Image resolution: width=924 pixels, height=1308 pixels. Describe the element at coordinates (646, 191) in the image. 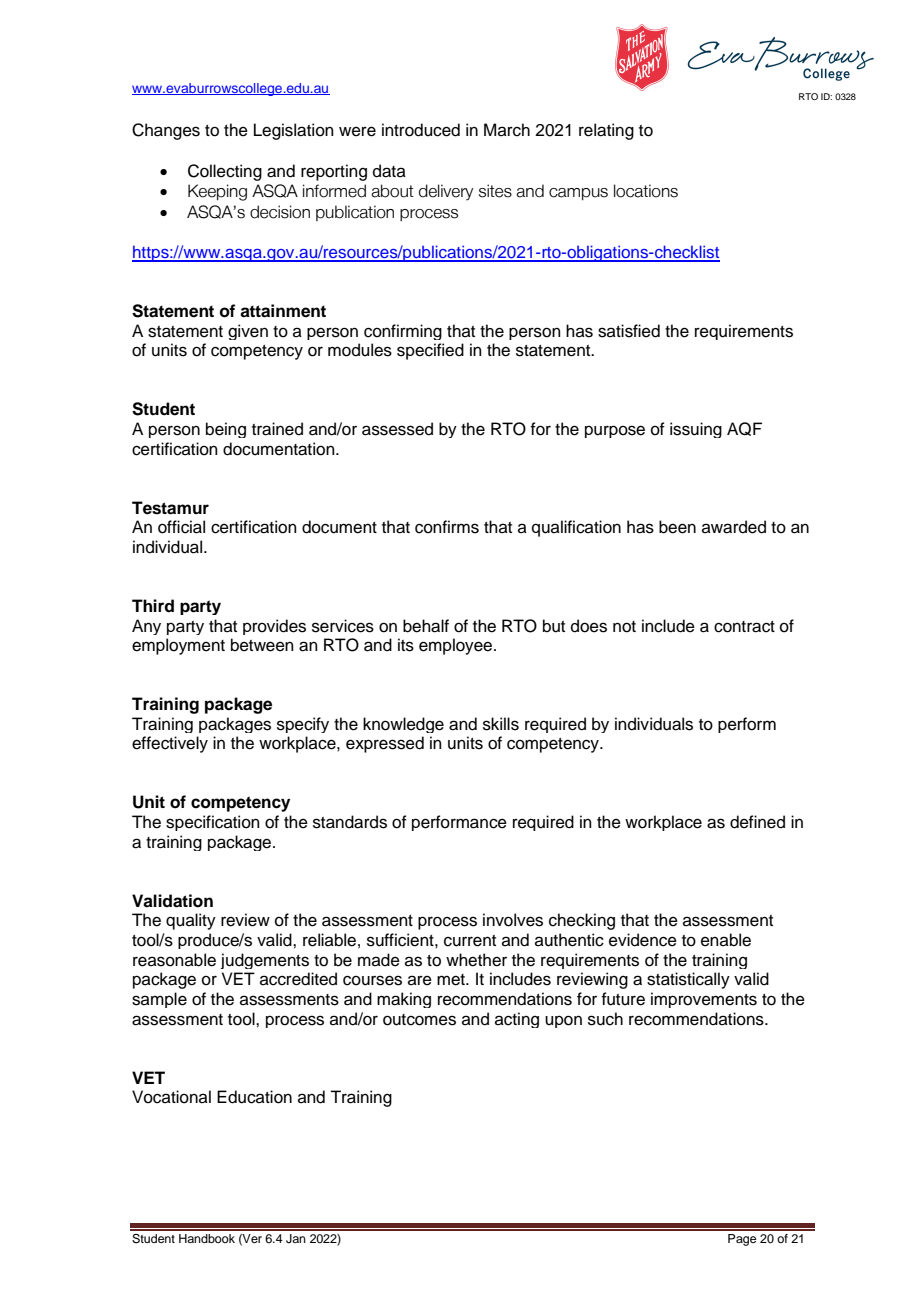

I see `locations` at that location.
